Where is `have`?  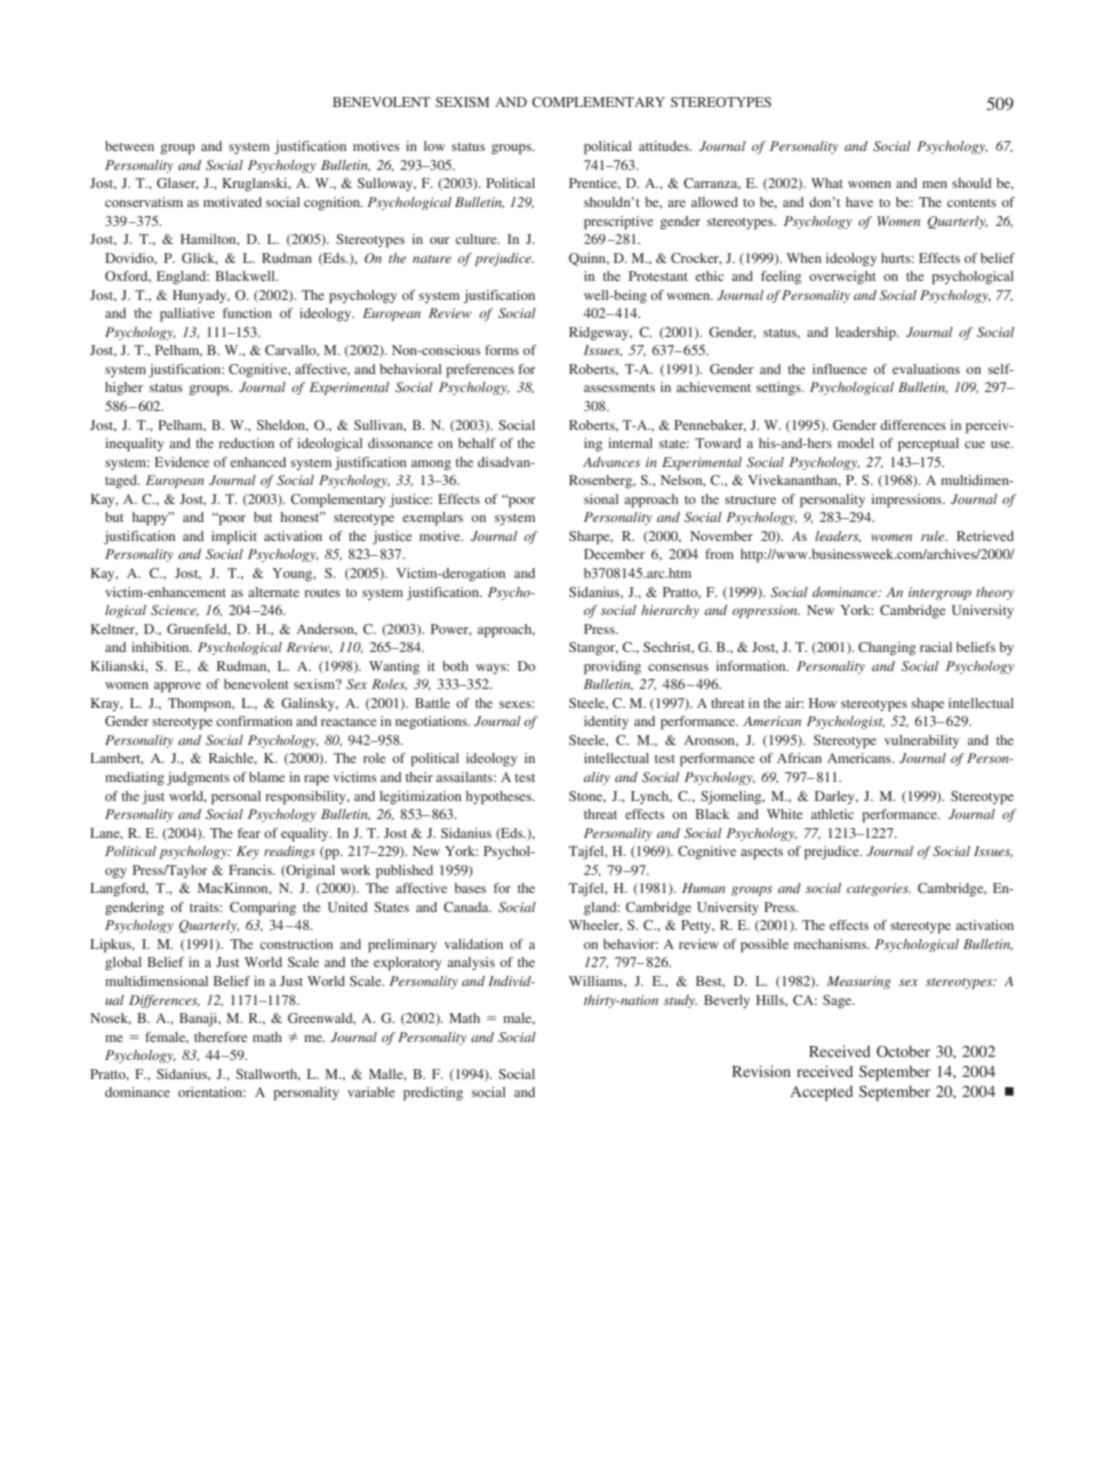 have is located at coordinates (859, 202).
